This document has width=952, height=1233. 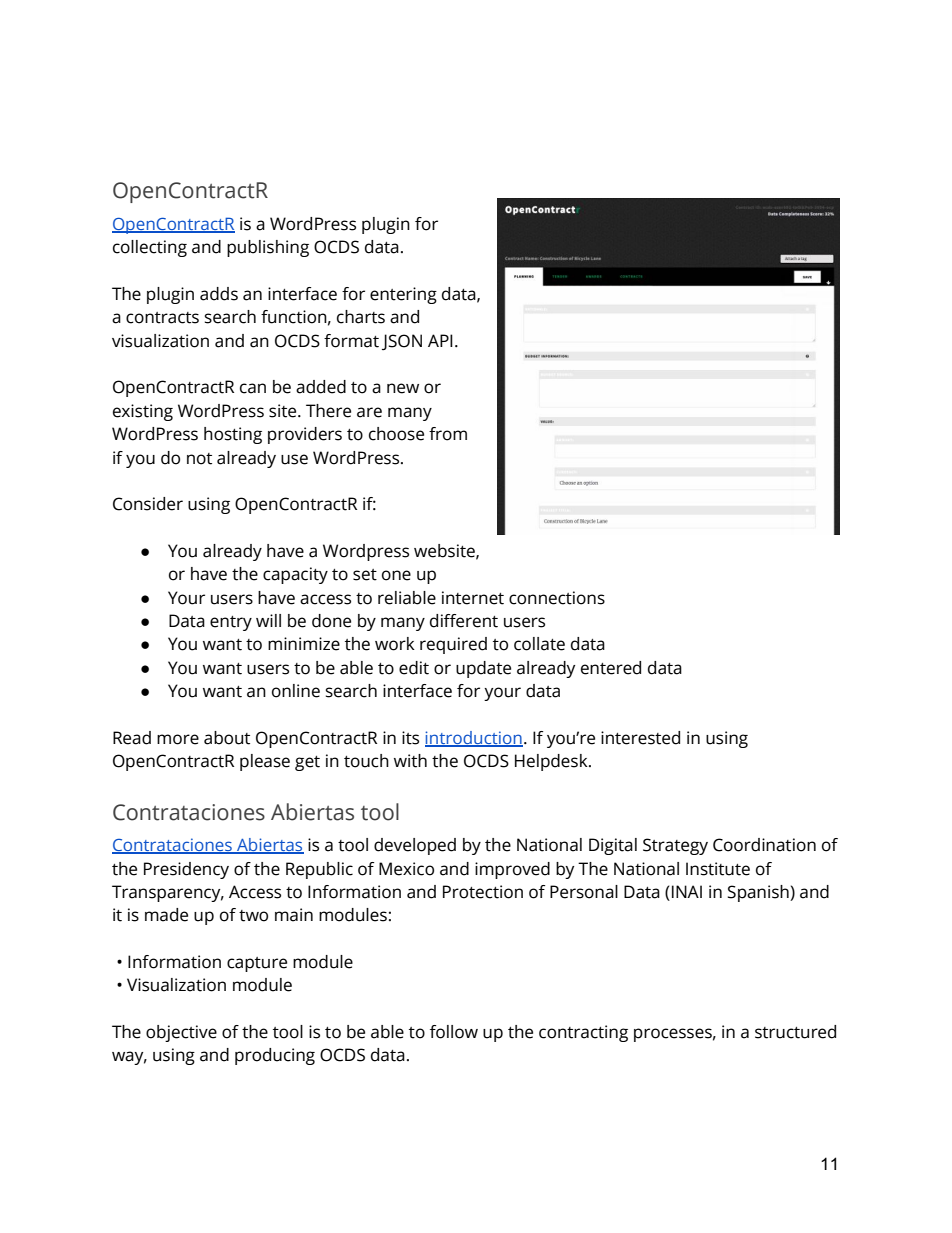 What do you see at coordinates (186, 870) in the document?
I see `Presidency` at bounding box center [186, 870].
